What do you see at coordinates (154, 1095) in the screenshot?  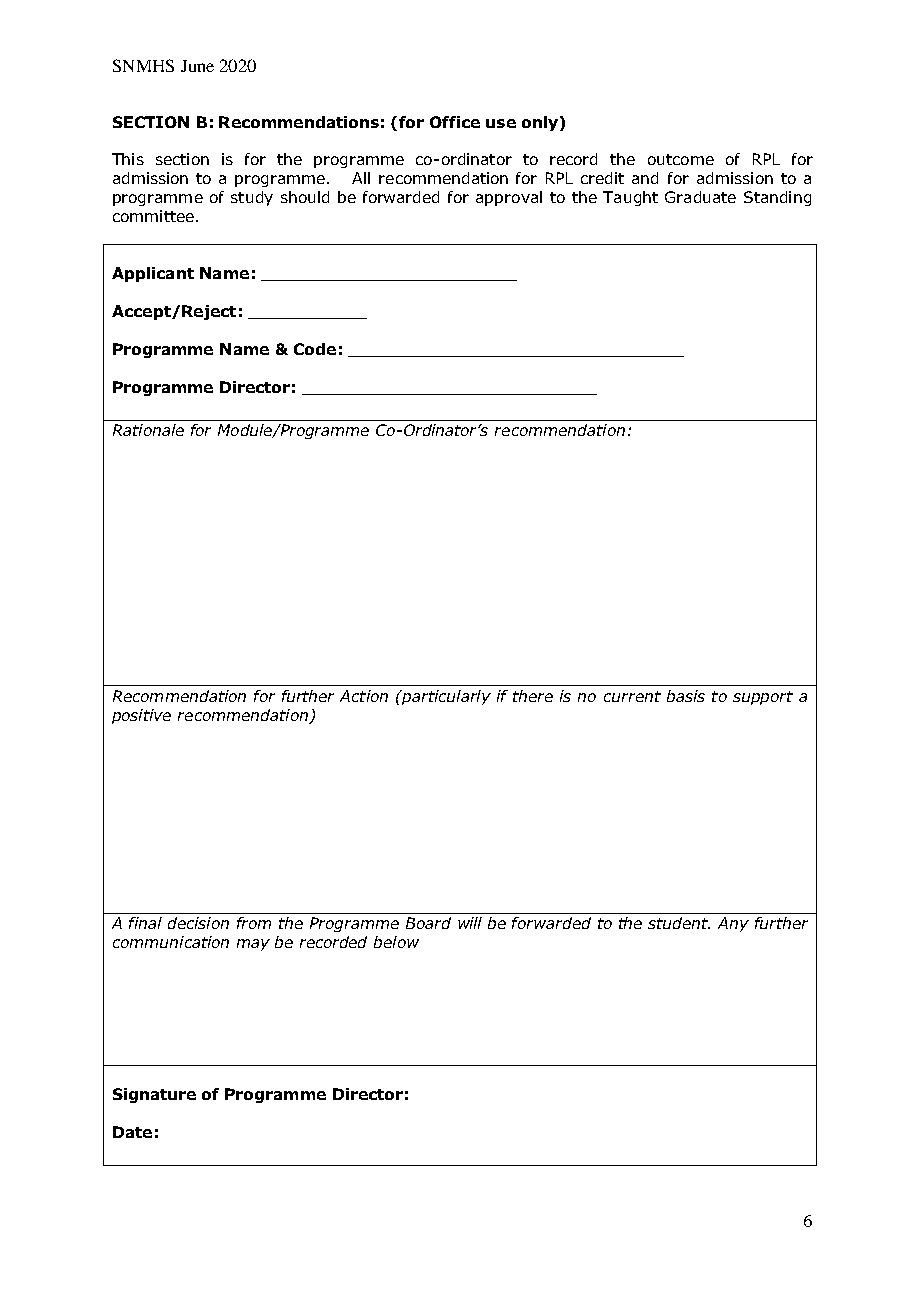 I see `Signature` at bounding box center [154, 1095].
